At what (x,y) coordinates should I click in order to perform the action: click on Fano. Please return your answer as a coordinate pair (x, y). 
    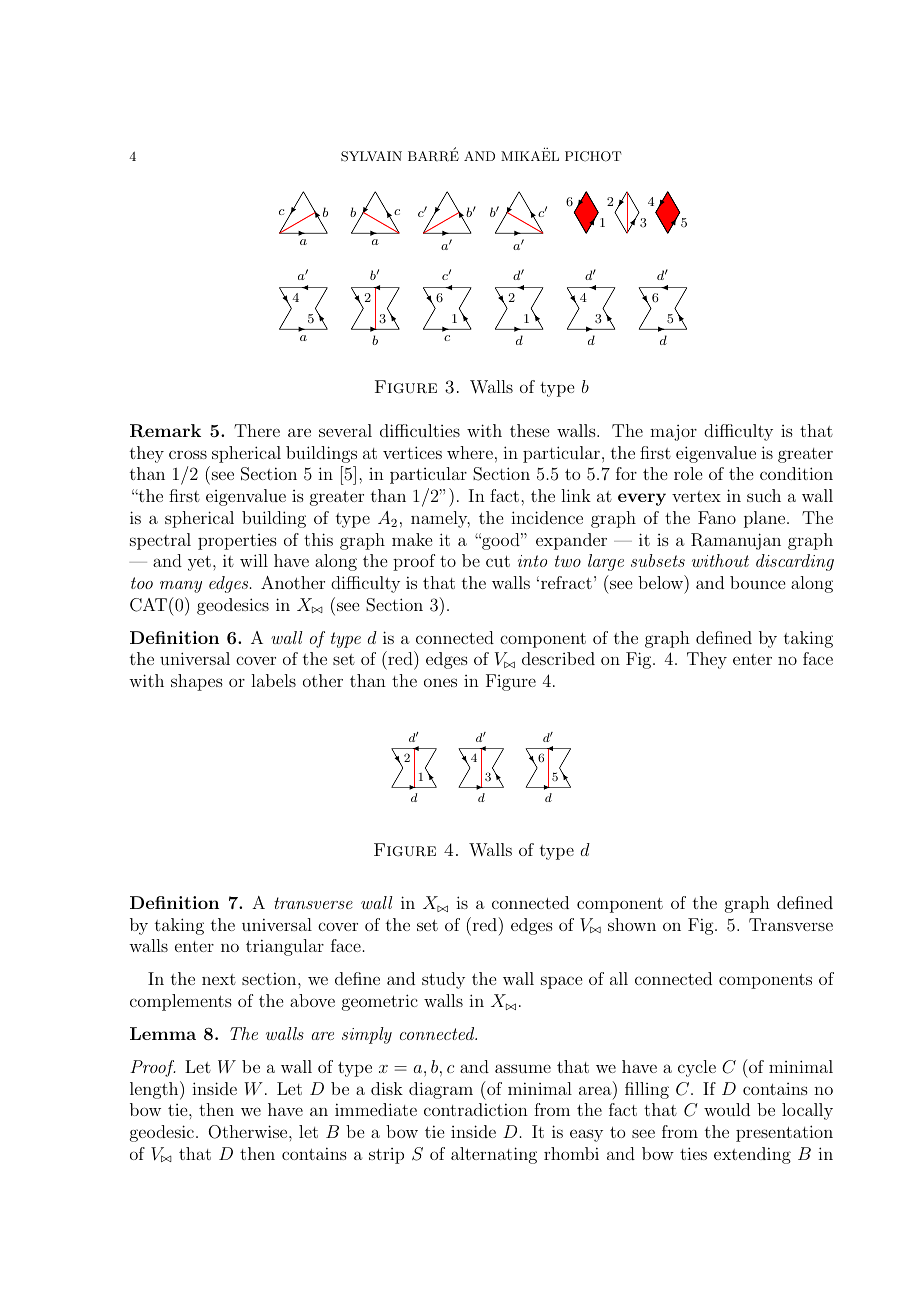
    Looking at the image, I should click on (717, 517).
